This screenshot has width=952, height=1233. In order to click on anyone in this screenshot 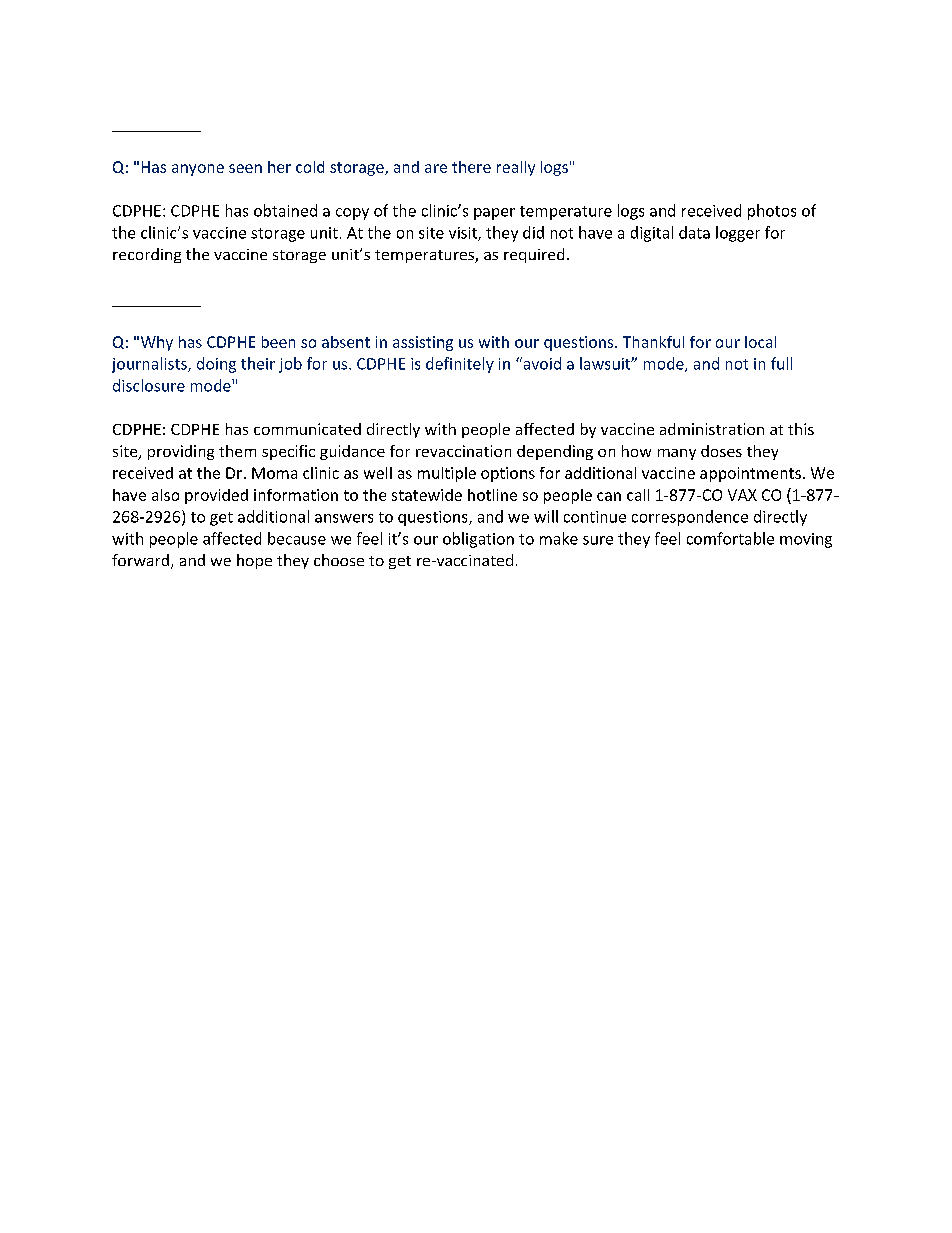, I will do `click(198, 170)`.
